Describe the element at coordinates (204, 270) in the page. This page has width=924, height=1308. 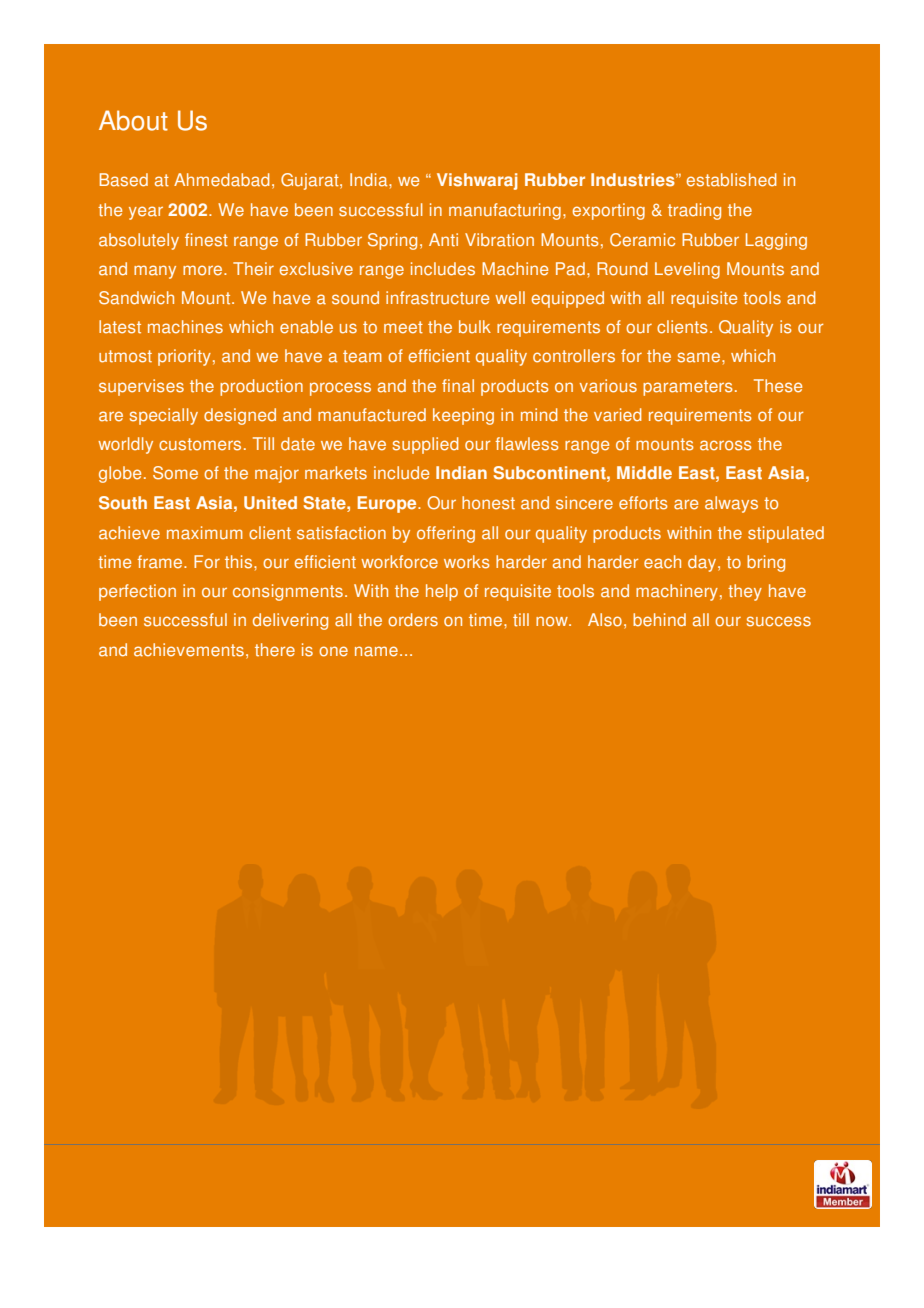
I see `more` at that location.
